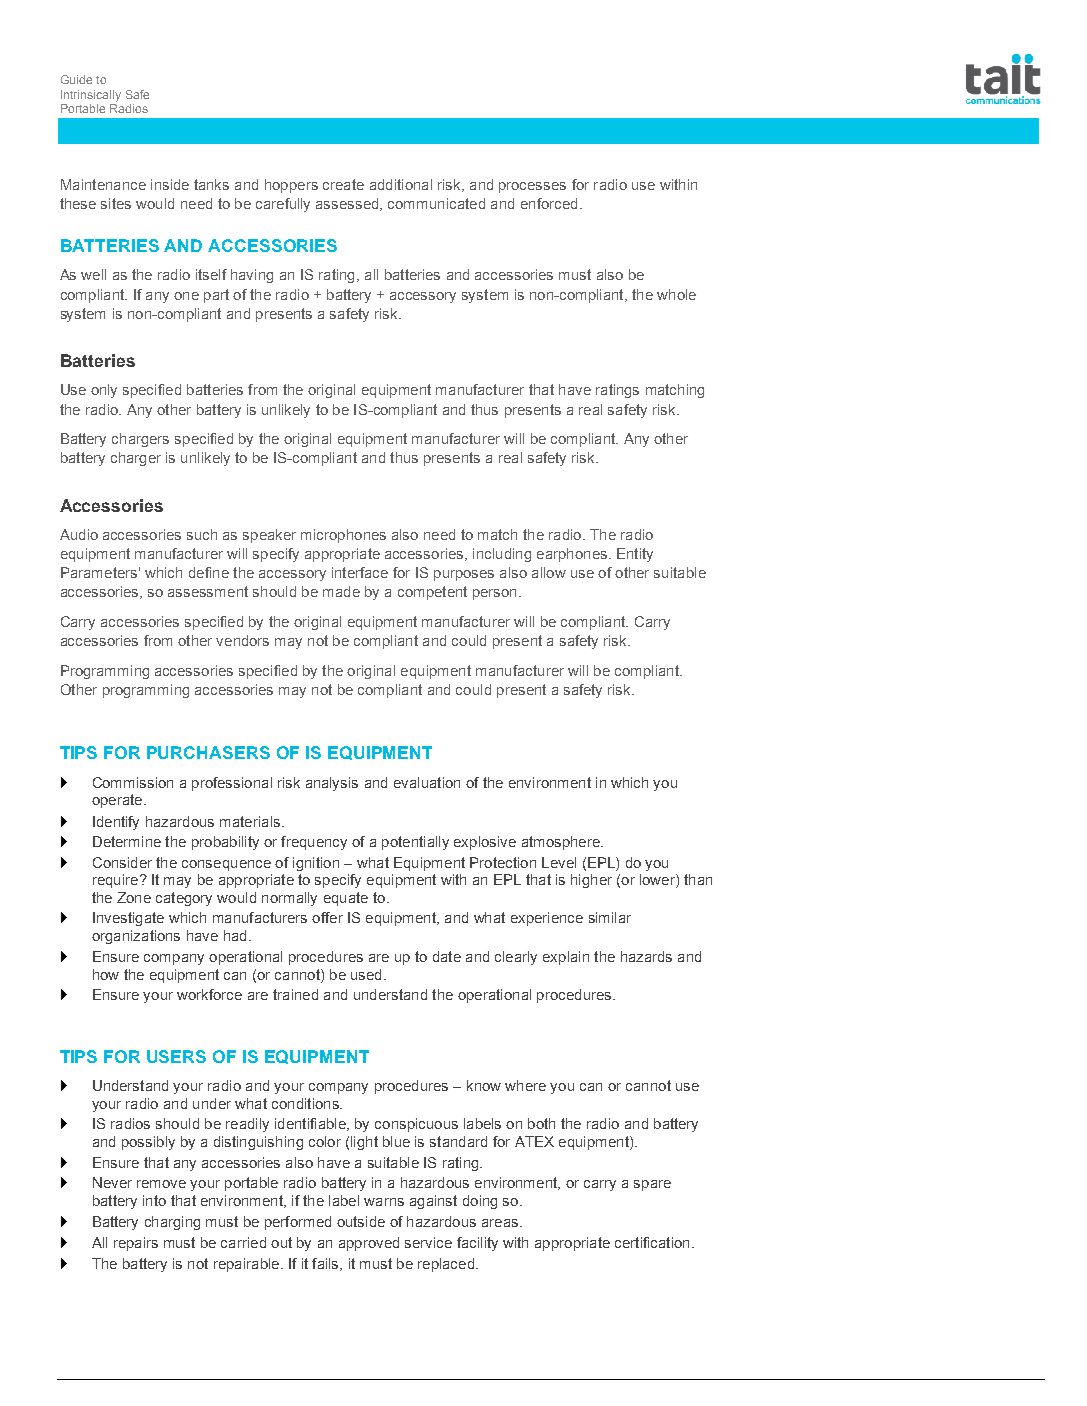 The width and height of the document is (1087, 1406). I want to click on additional, so click(401, 184).
